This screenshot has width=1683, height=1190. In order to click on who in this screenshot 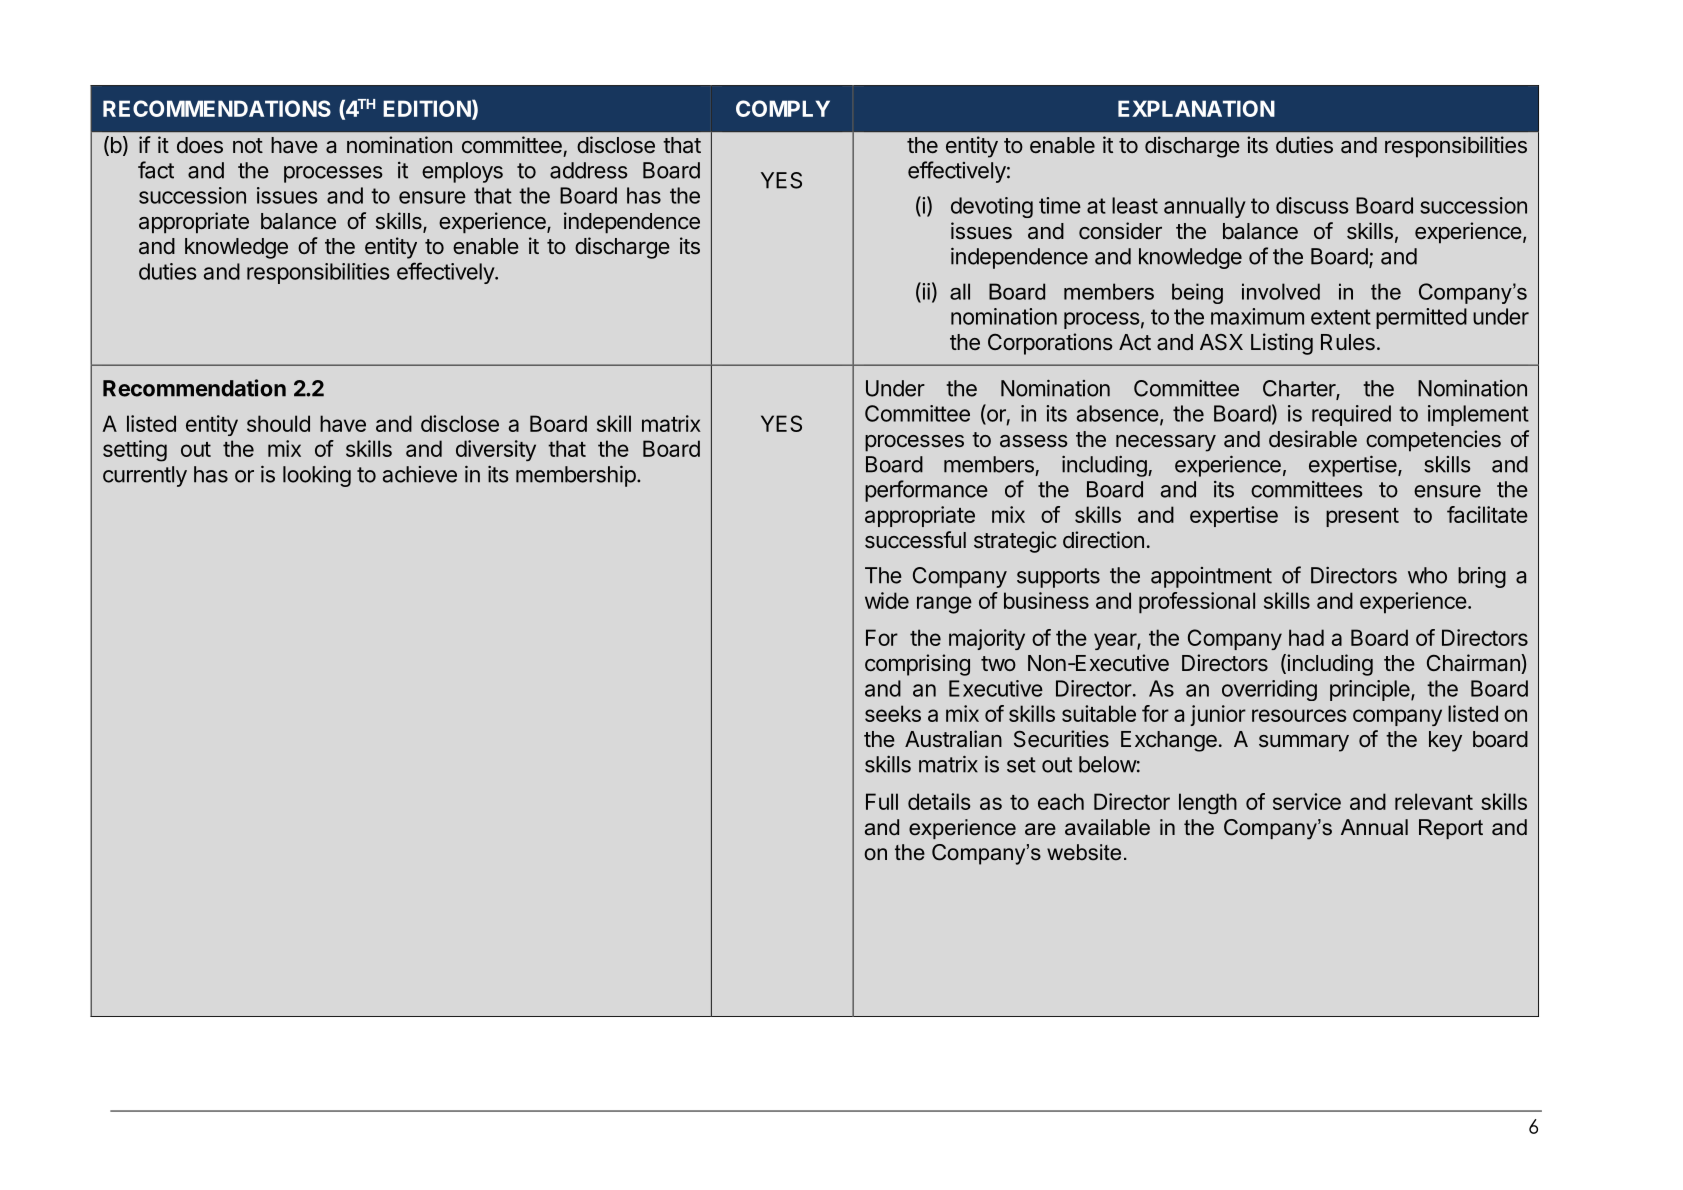, I will do `click(1427, 575)`.
